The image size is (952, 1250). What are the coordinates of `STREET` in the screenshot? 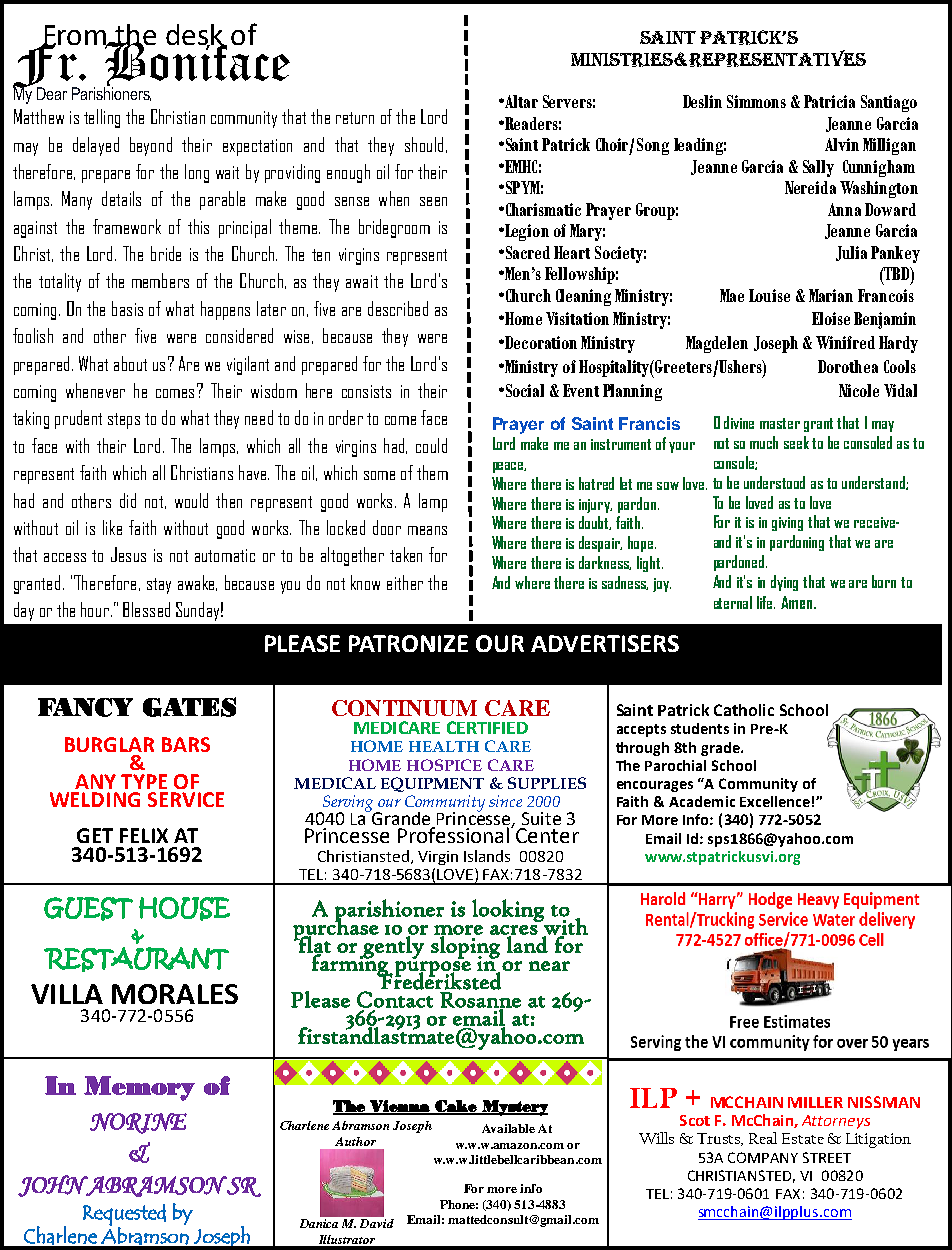 It's located at (827, 1157).
